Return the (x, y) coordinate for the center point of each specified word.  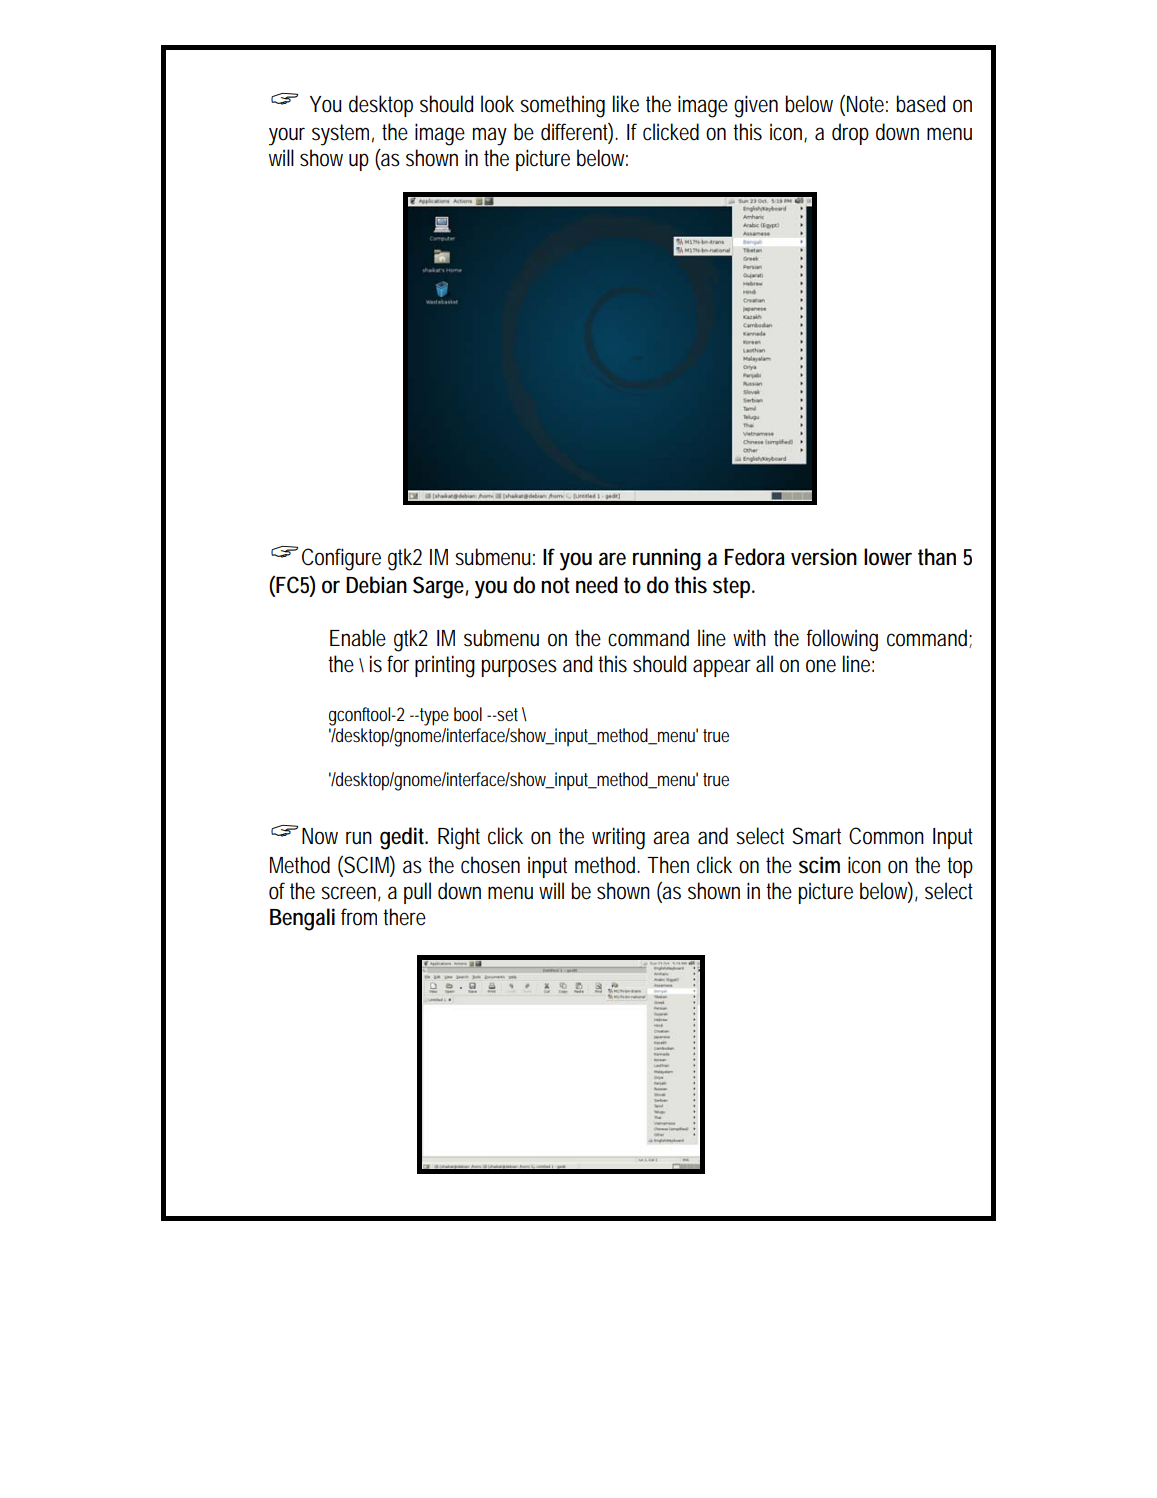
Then (668, 865)
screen (351, 894)
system (343, 135)
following (842, 640)
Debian (376, 585)
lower (888, 557)
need (597, 585)
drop (850, 134)
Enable (358, 638)
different (577, 133)
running (667, 559)
